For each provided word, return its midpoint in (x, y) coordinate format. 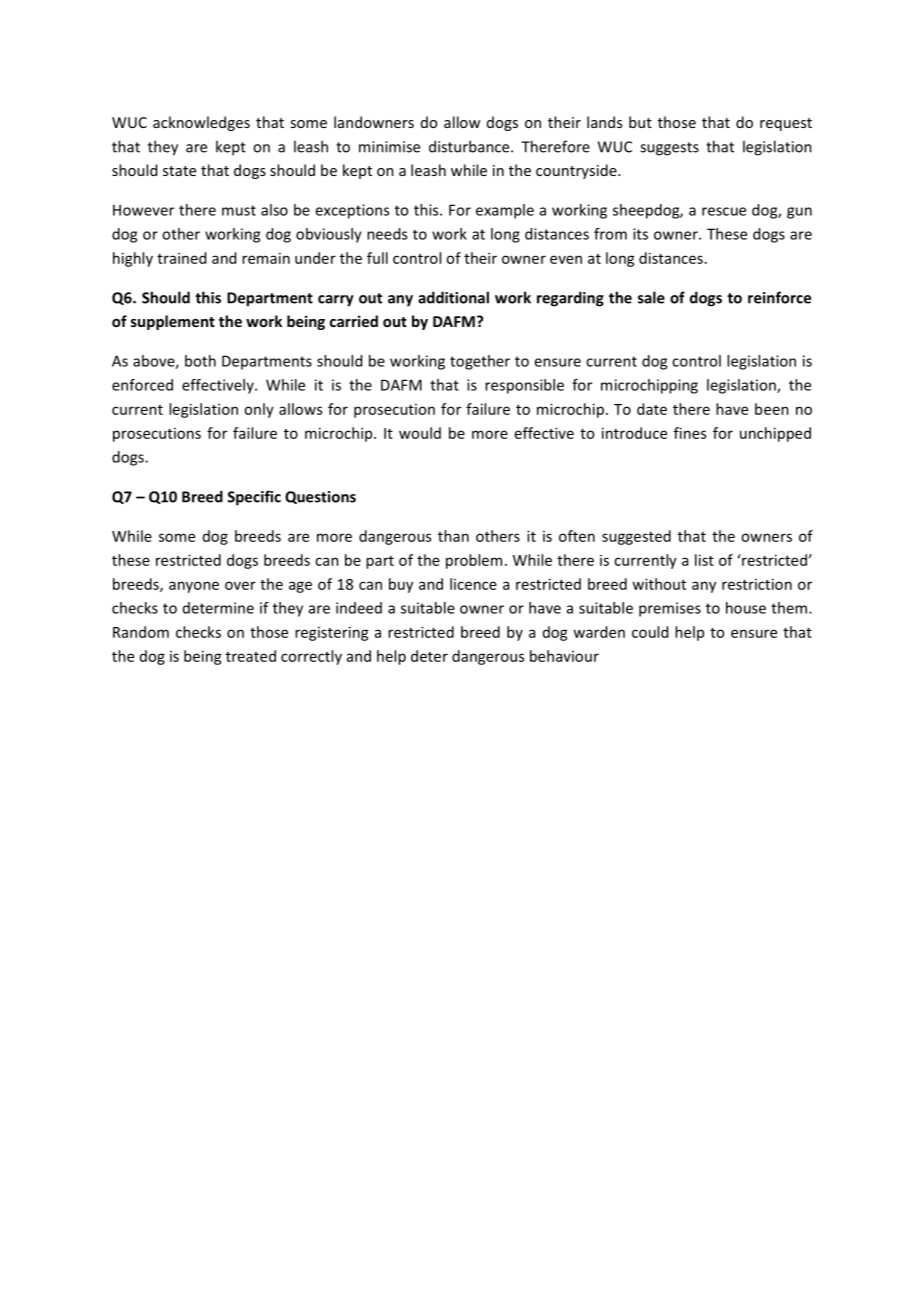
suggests (669, 149)
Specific (254, 498)
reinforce (779, 297)
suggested (636, 537)
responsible (524, 386)
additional (453, 297)
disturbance (470, 146)
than (453, 536)
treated (251, 656)
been (772, 409)
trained (181, 258)
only (259, 410)
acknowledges (201, 123)
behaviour (564, 656)
